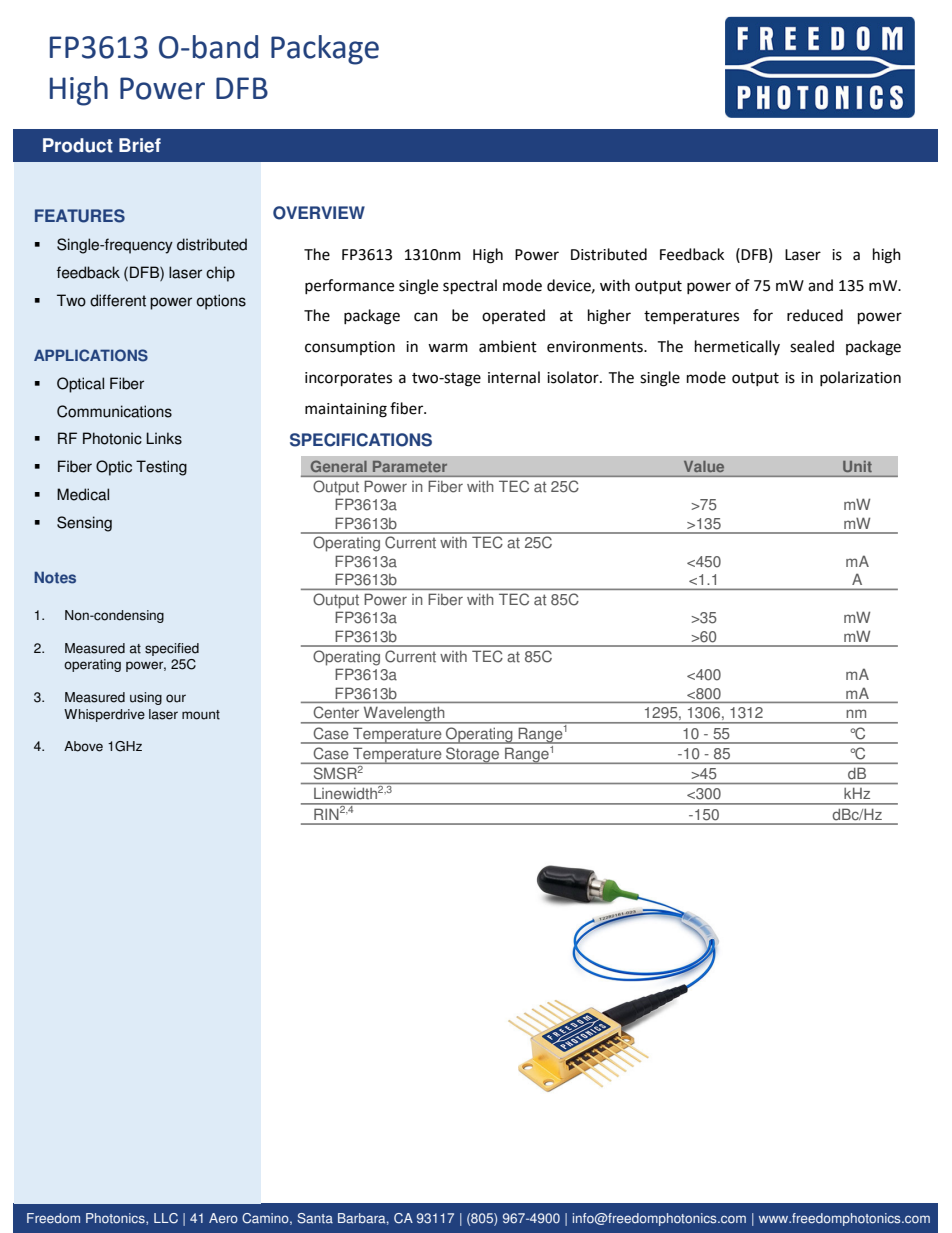  Describe the element at coordinates (146, 698) in the page. I see `using` at that location.
